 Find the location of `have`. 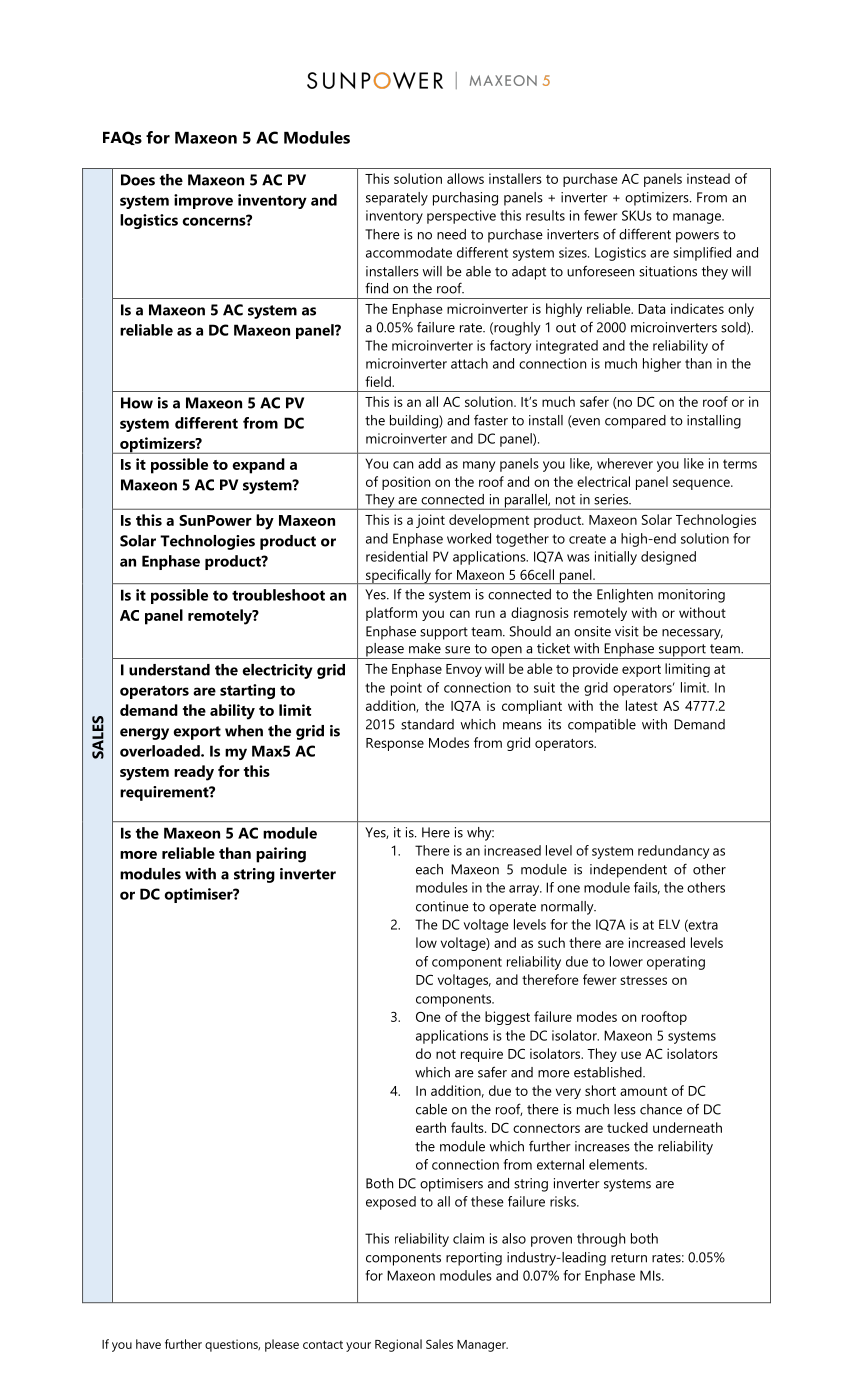

have is located at coordinates (148, 1344).
